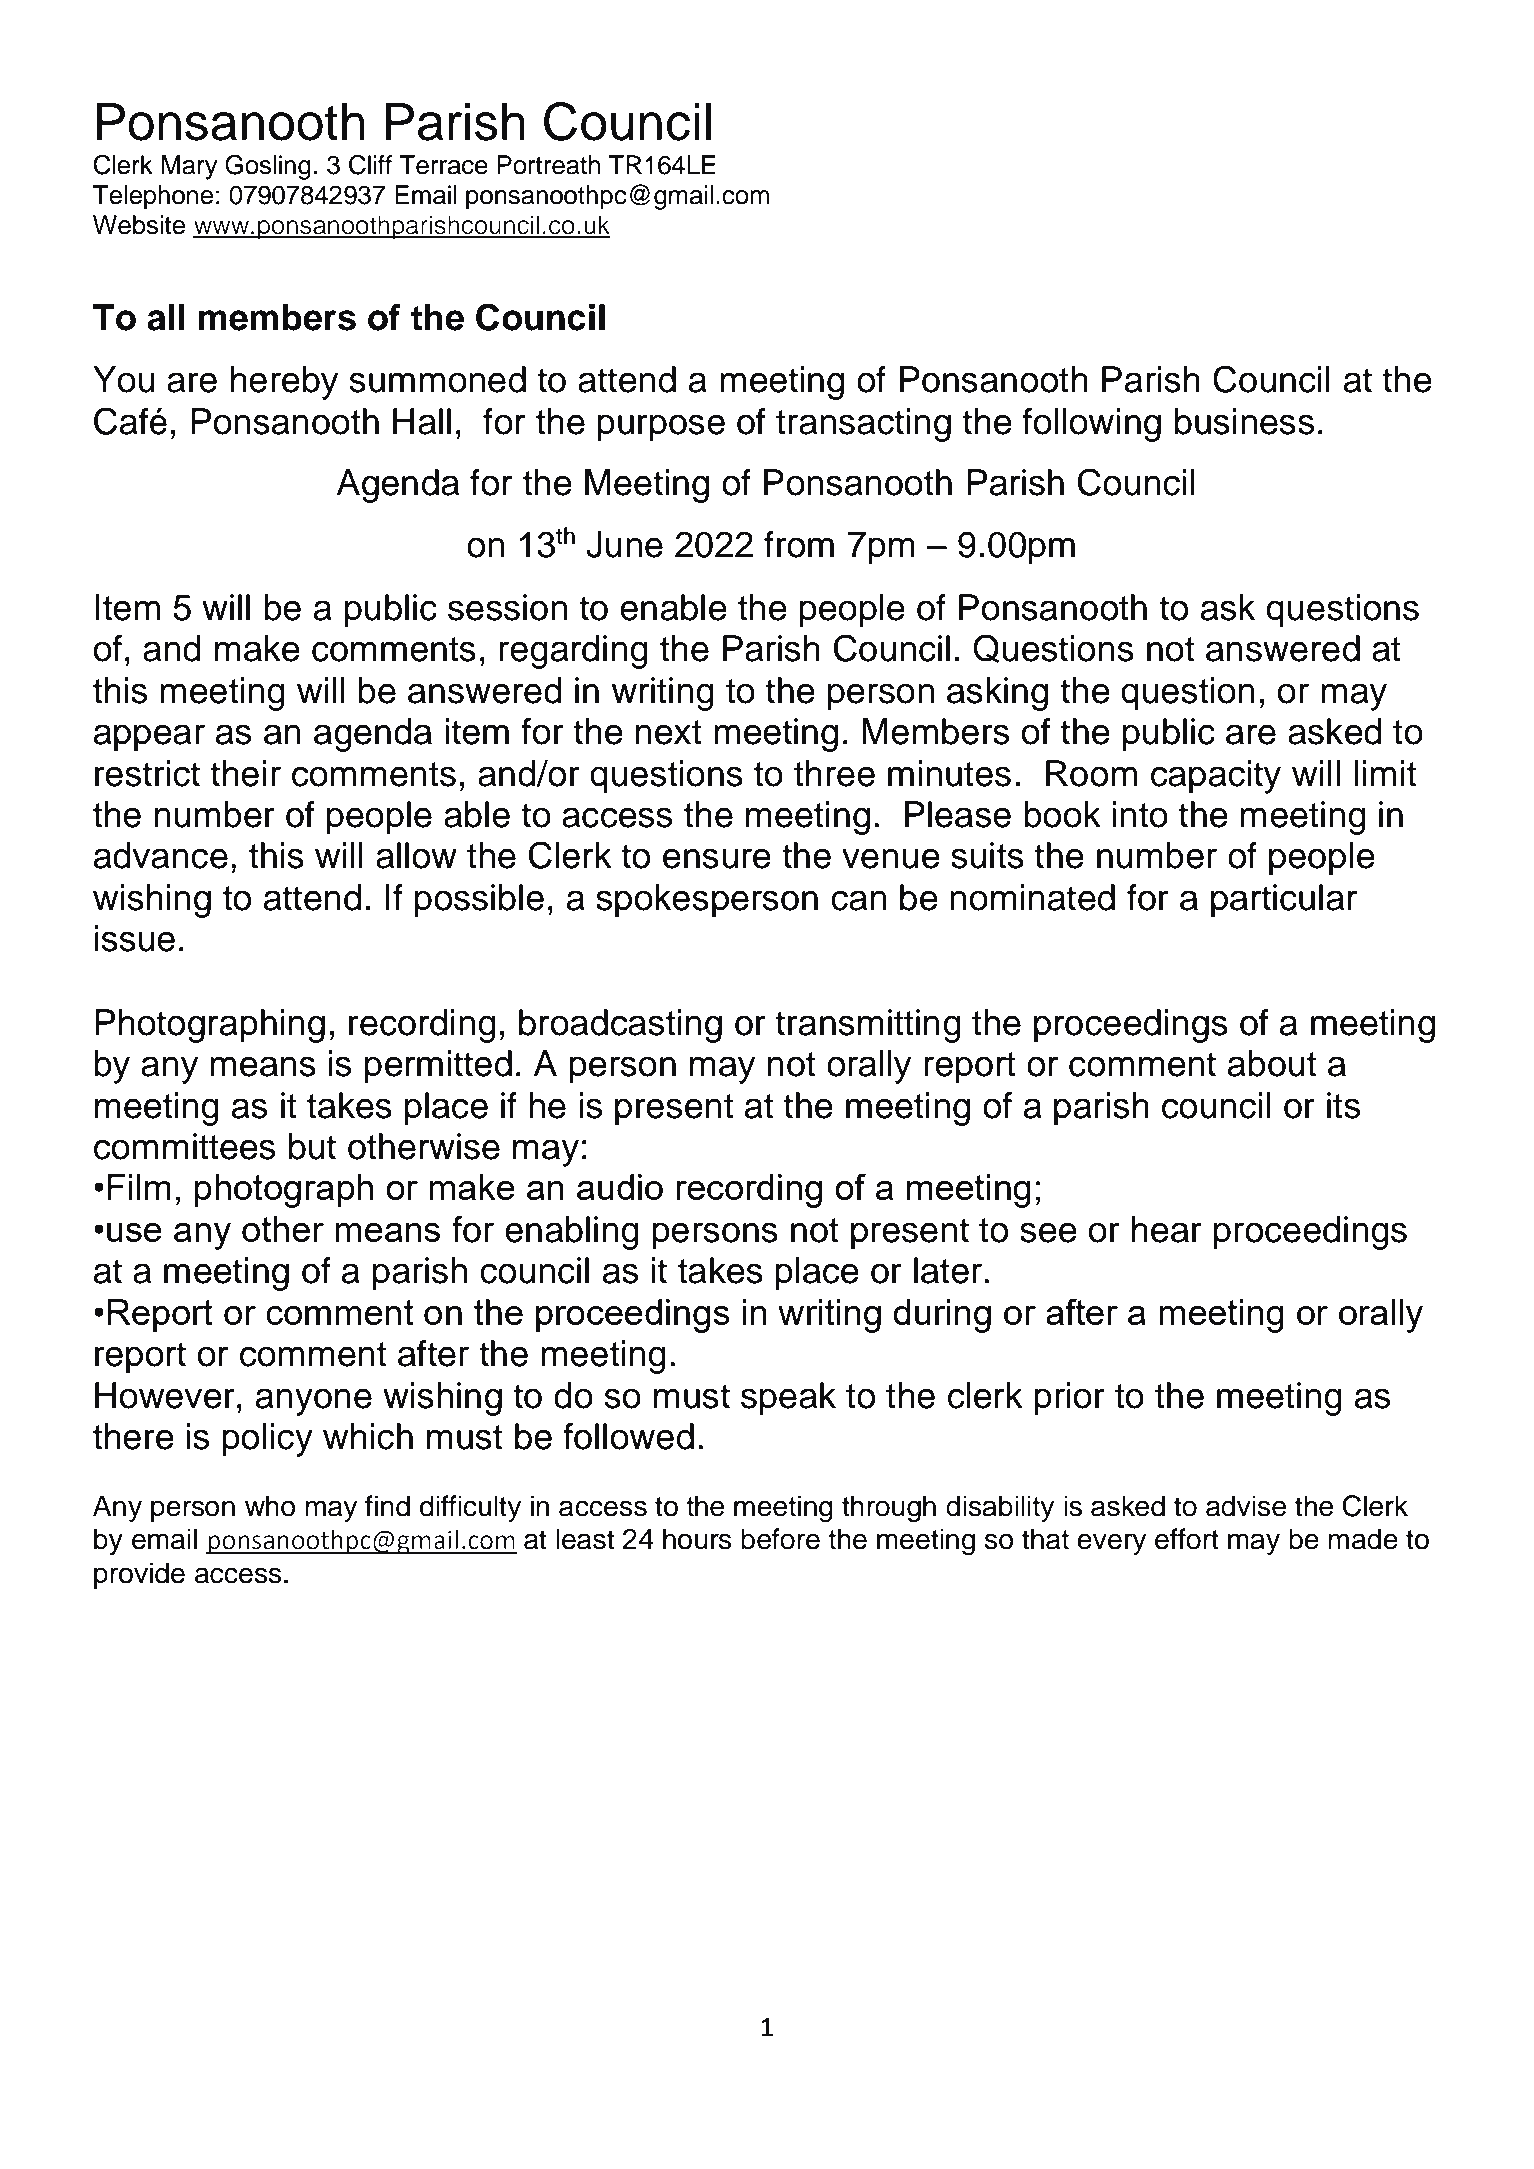  What do you see at coordinates (1091, 425) in the document?
I see `following` at bounding box center [1091, 425].
